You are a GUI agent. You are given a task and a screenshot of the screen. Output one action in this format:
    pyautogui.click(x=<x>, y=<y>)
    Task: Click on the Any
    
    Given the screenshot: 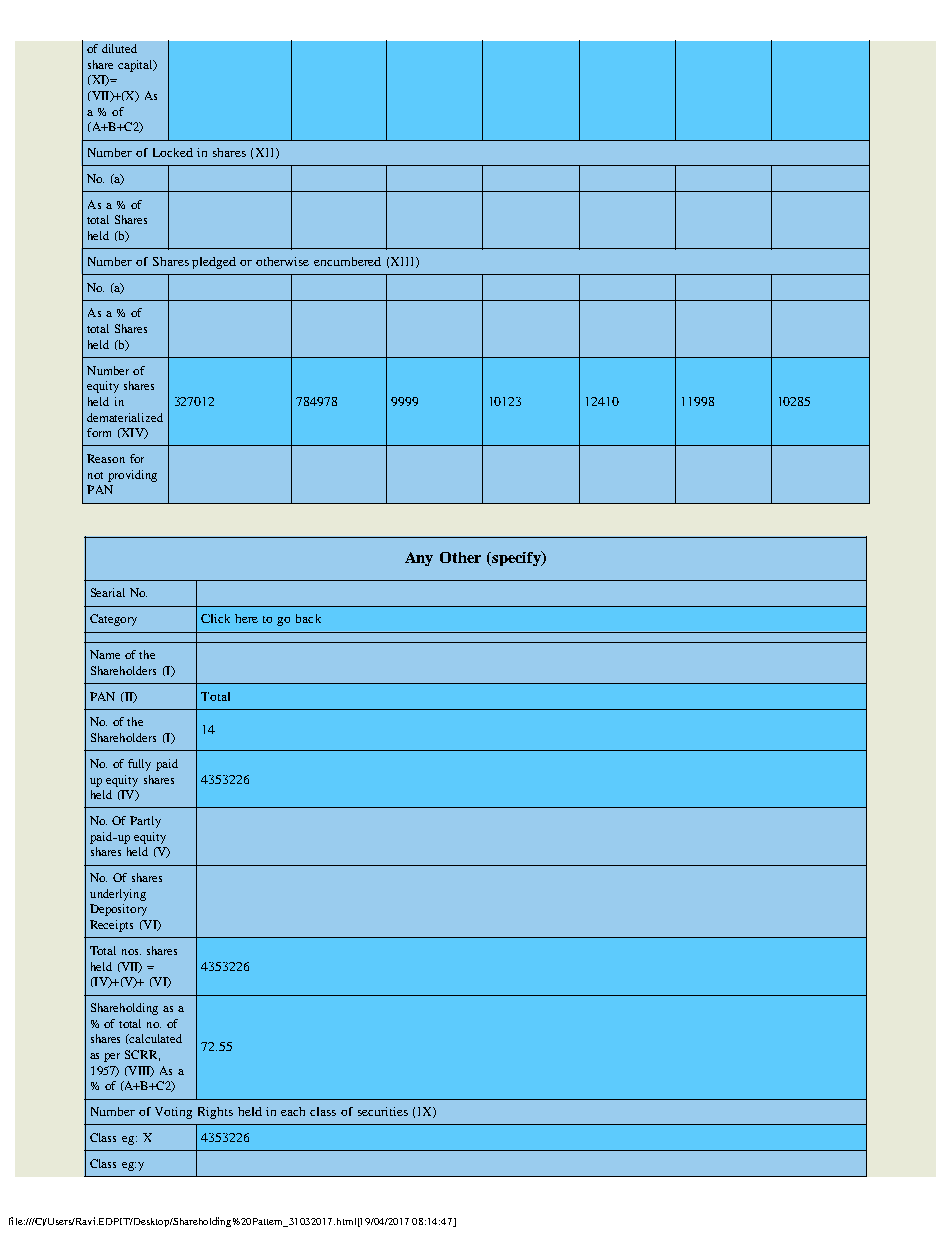 What is the action you would take?
    pyautogui.click(x=419, y=559)
